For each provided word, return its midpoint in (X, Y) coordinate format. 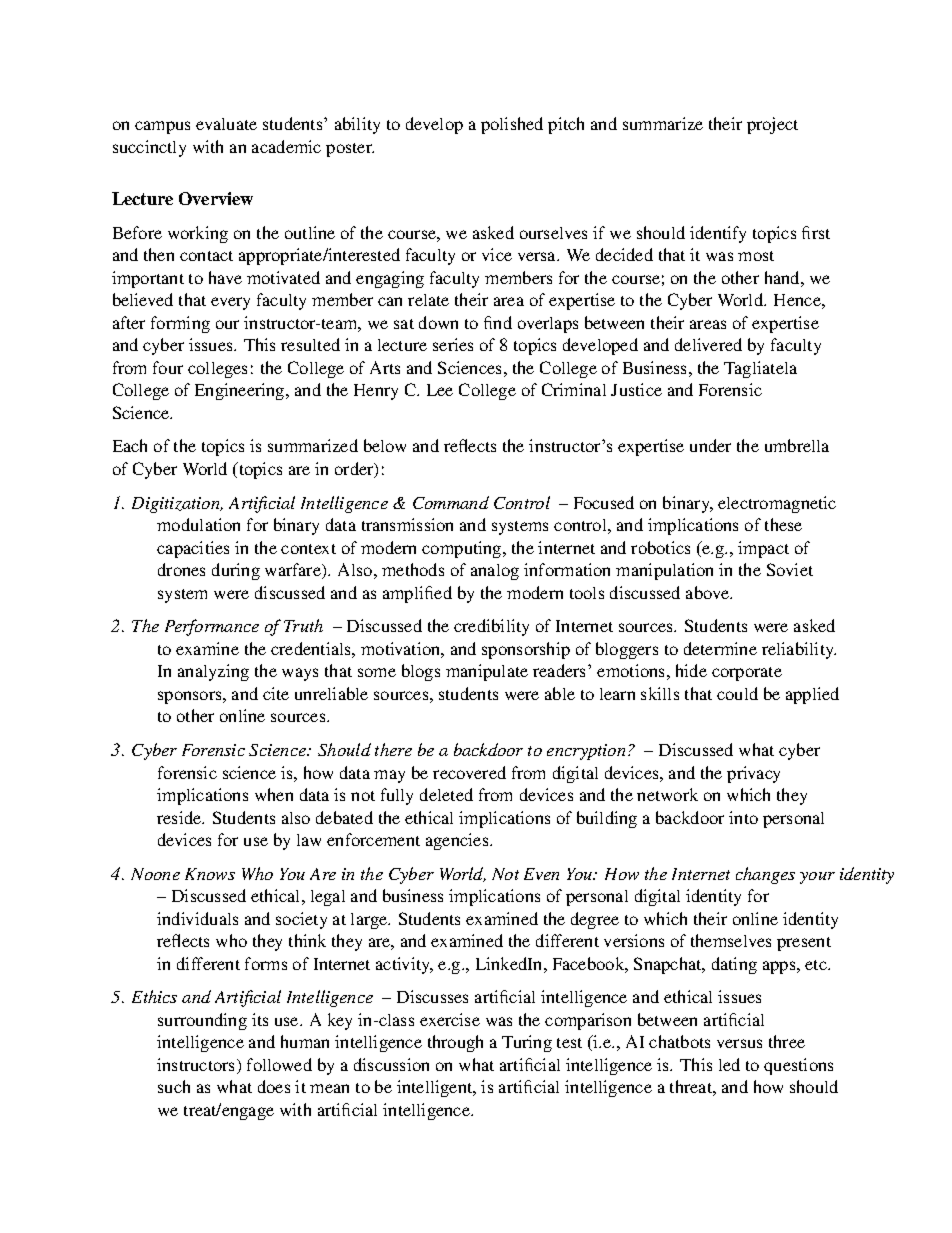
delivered (708, 344)
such (174, 1086)
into (743, 817)
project (772, 125)
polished (512, 125)
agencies (458, 841)
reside (180, 817)
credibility (491, 627)
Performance (212, 627)
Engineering (241, 391)
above (709, 592)
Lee (440, 390)
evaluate (226, 124)
